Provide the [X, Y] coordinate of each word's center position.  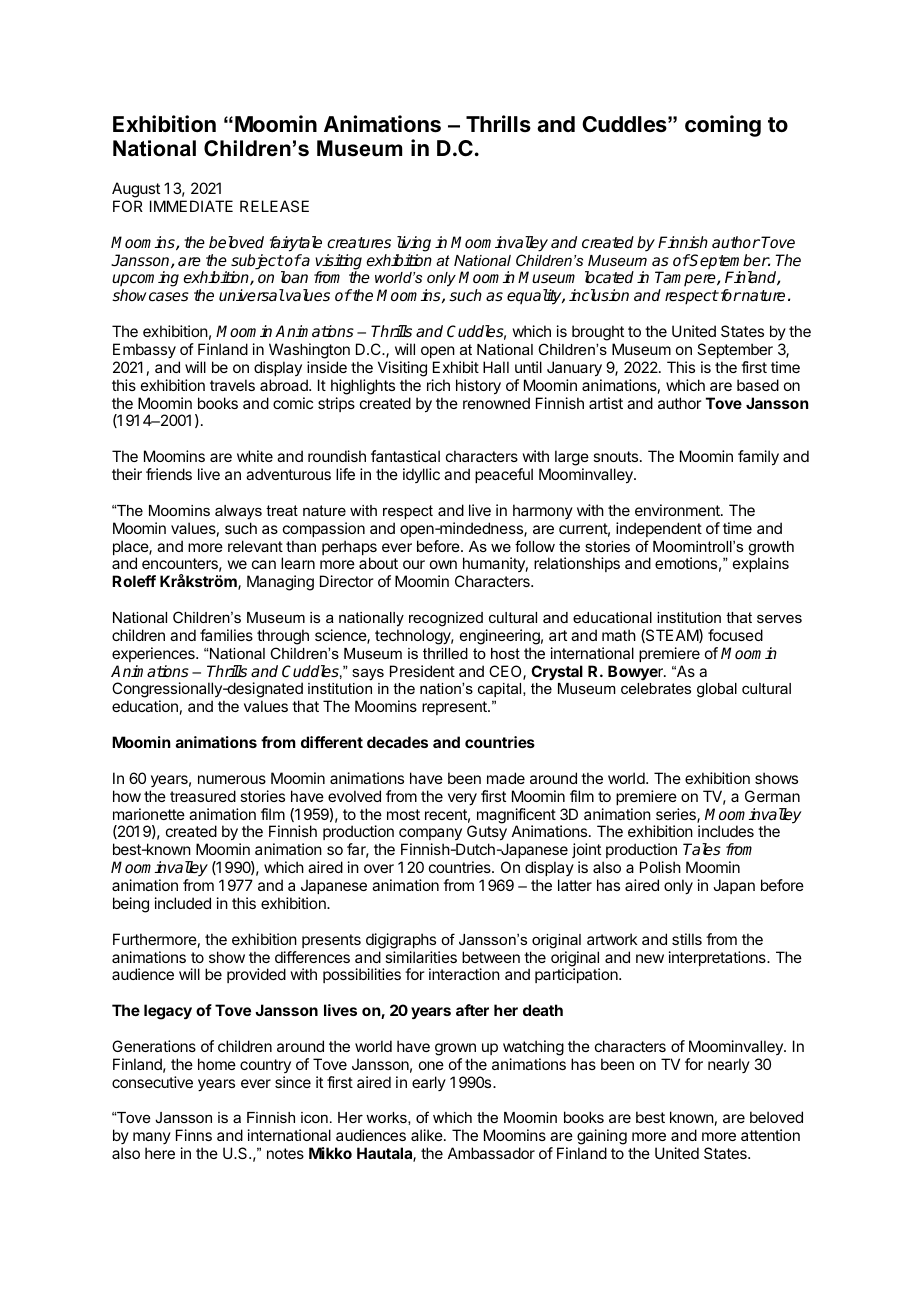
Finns [194, 1135]
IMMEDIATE [191, 206]
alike [428, 1135]
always [238, 512]
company [430, 836]
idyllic [421, 475]
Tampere [686, 280]
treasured [203, 796]
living [414, 244]
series [677, 815]
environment [678, 510]
